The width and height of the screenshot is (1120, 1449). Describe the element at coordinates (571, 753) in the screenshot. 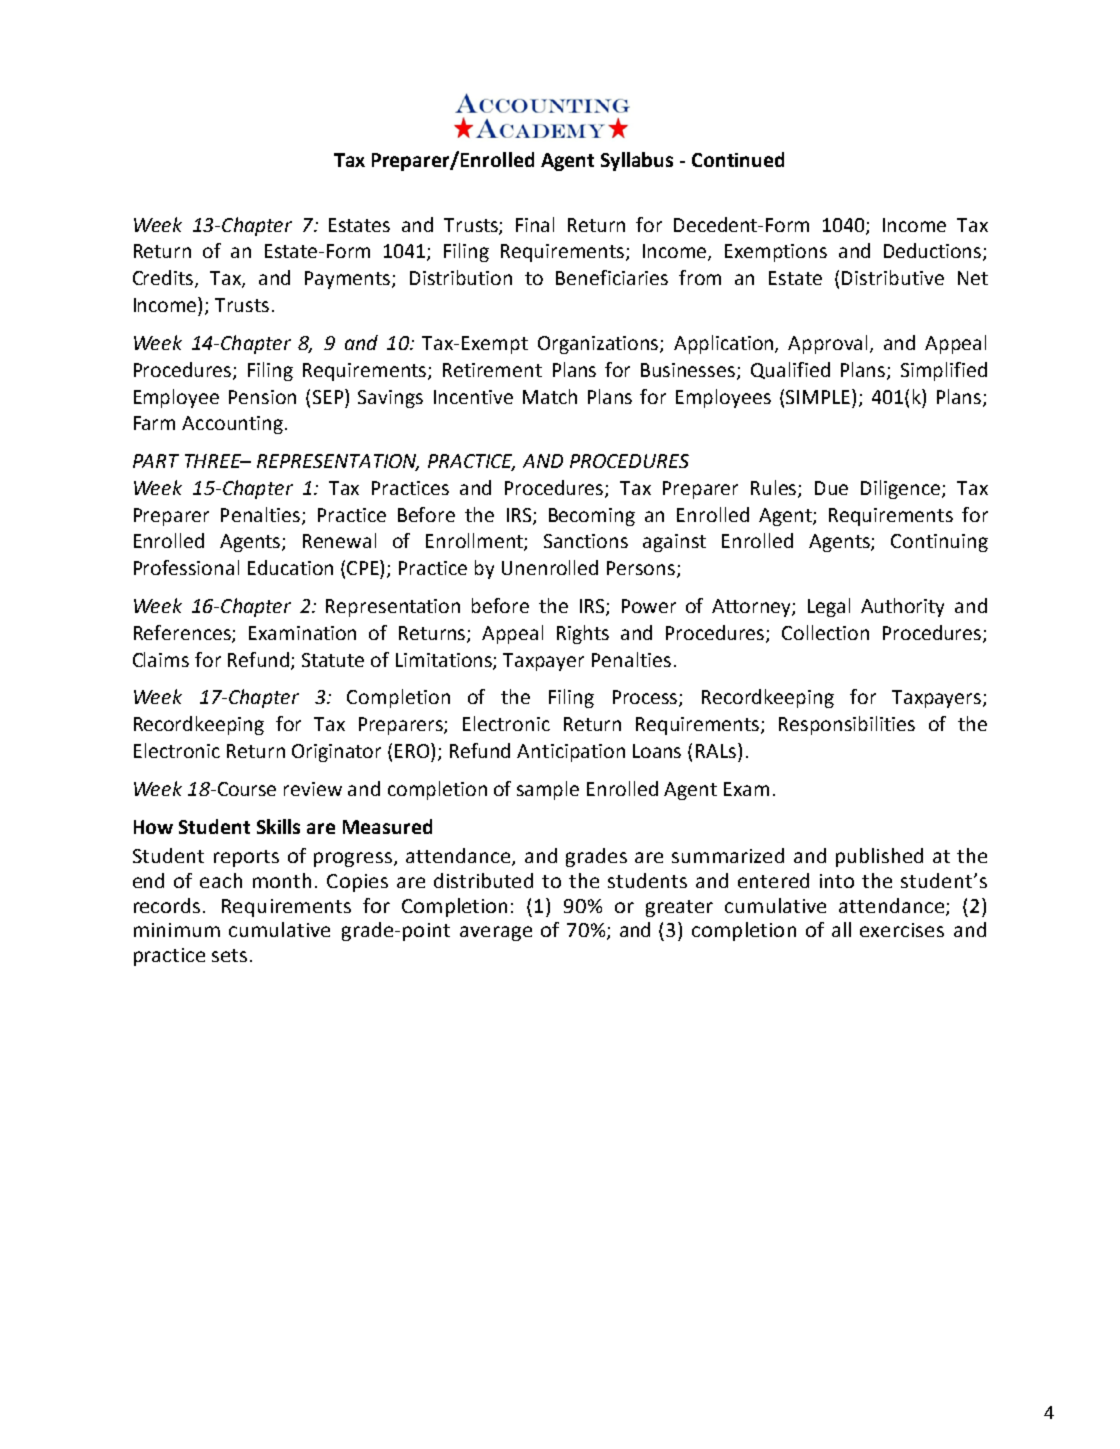

I see `Anticipation` at that location.
